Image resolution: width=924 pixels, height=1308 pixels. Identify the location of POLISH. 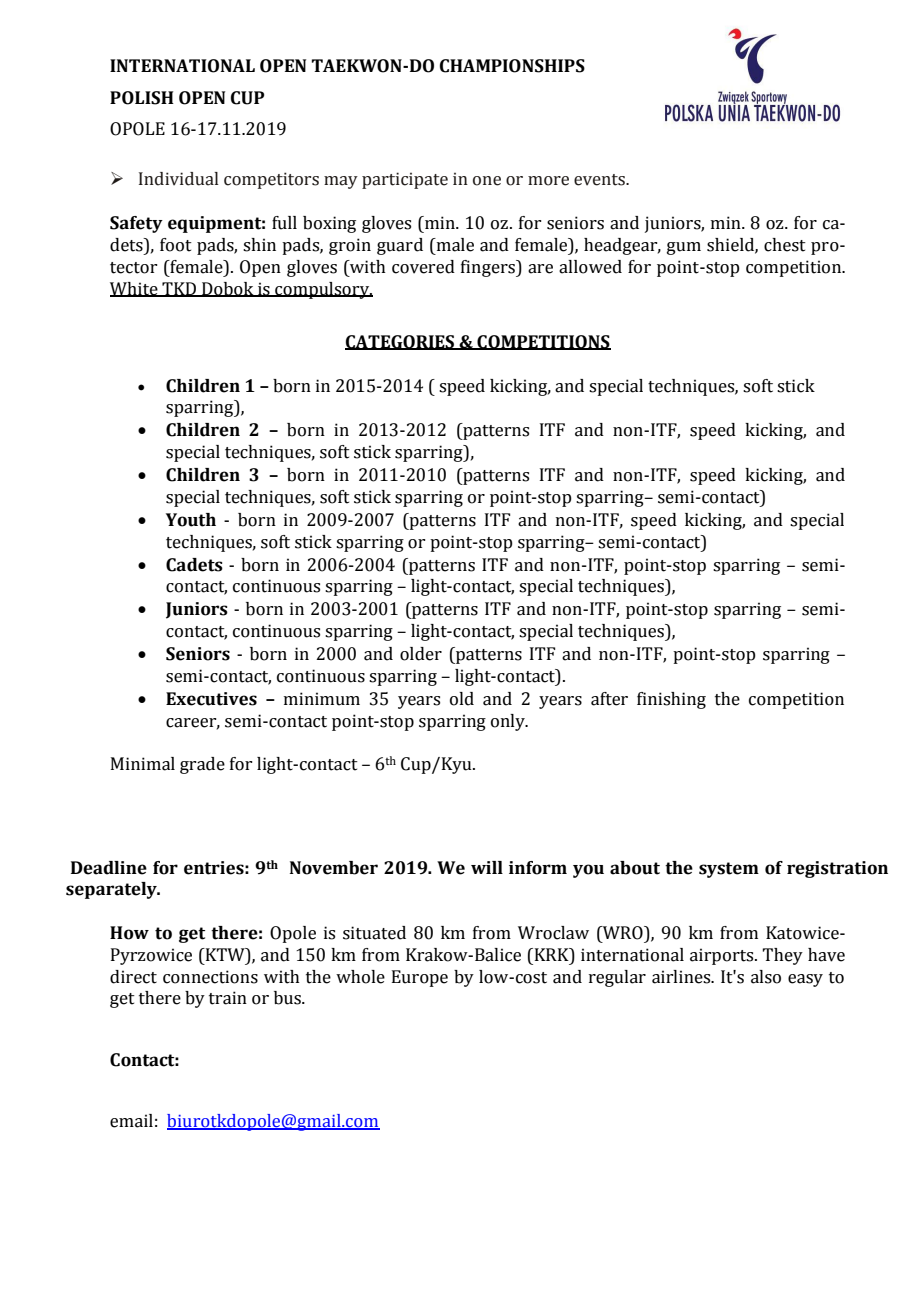
(142, 98).
